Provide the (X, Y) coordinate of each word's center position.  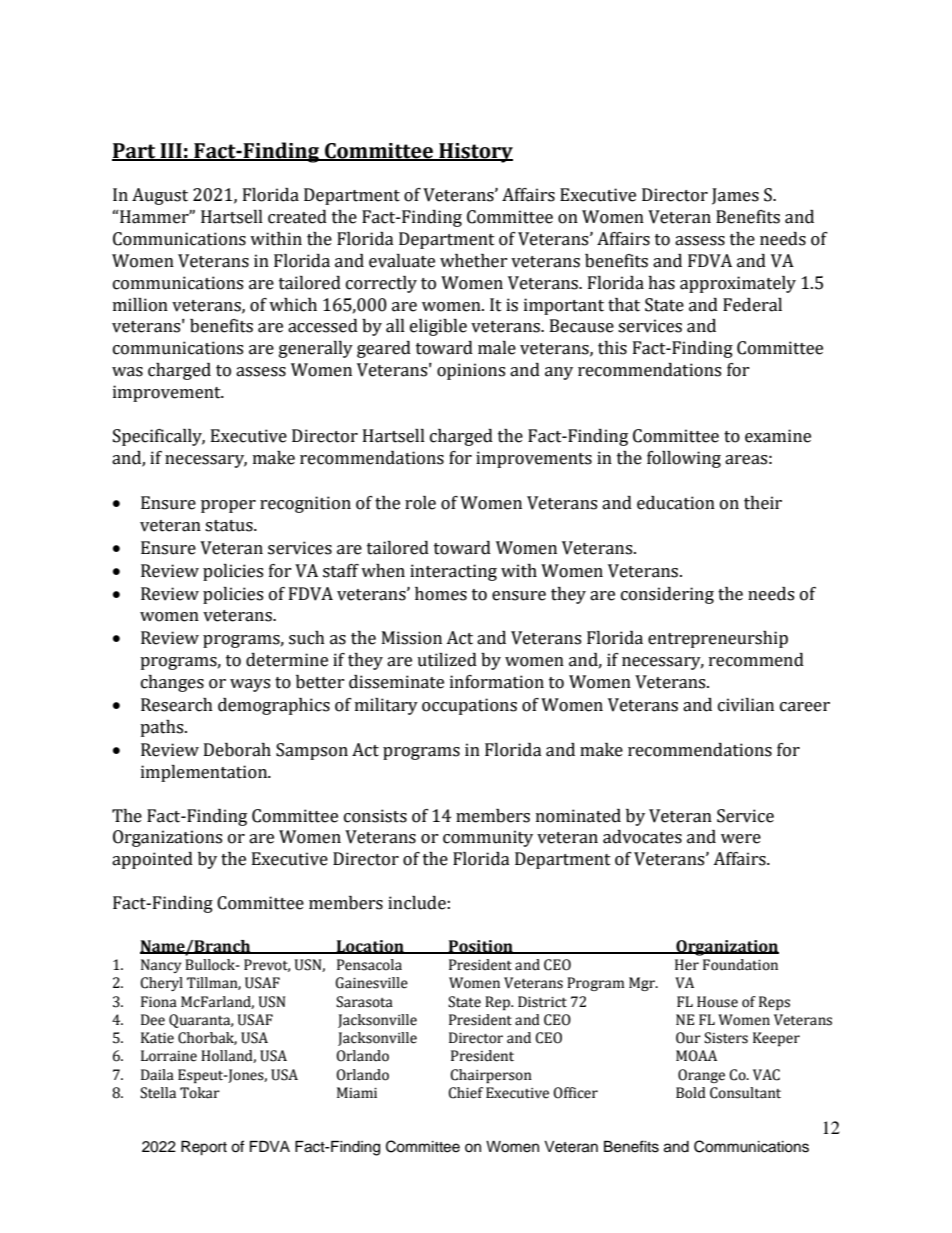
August (160, 196)
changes (172, 683)
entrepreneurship (718, 639)
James (735, 196)
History (475, 153)
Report (204, 1148)
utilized (447, 660)
